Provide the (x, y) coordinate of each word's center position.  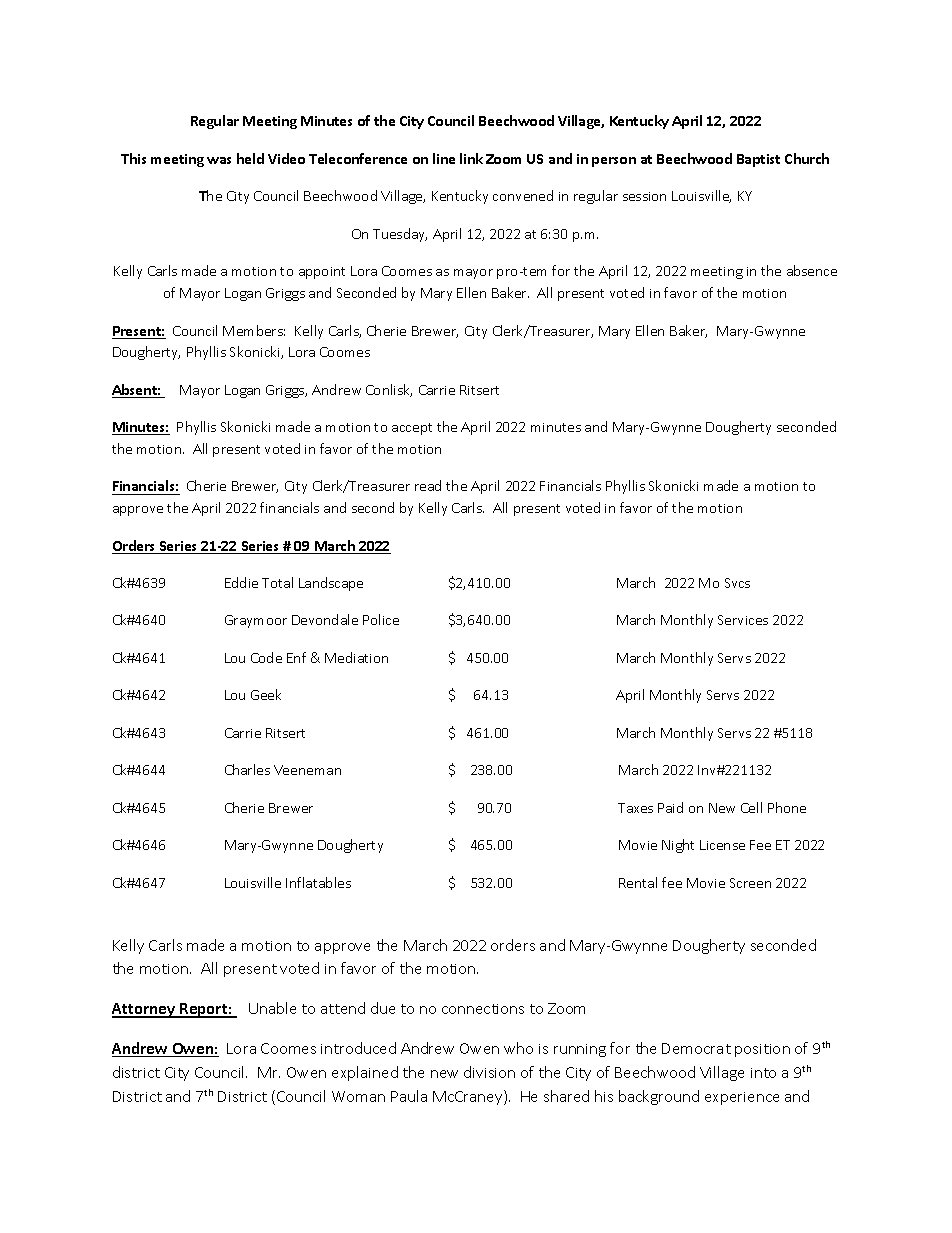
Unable (272, 1008)
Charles (247, 769)
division (489, 1072)
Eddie (241, 582)
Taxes (635, 808)
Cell (751, 807)
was (219, 160)
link (471, 158)
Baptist (758, 160)
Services (743, 620)
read (428, 485)
